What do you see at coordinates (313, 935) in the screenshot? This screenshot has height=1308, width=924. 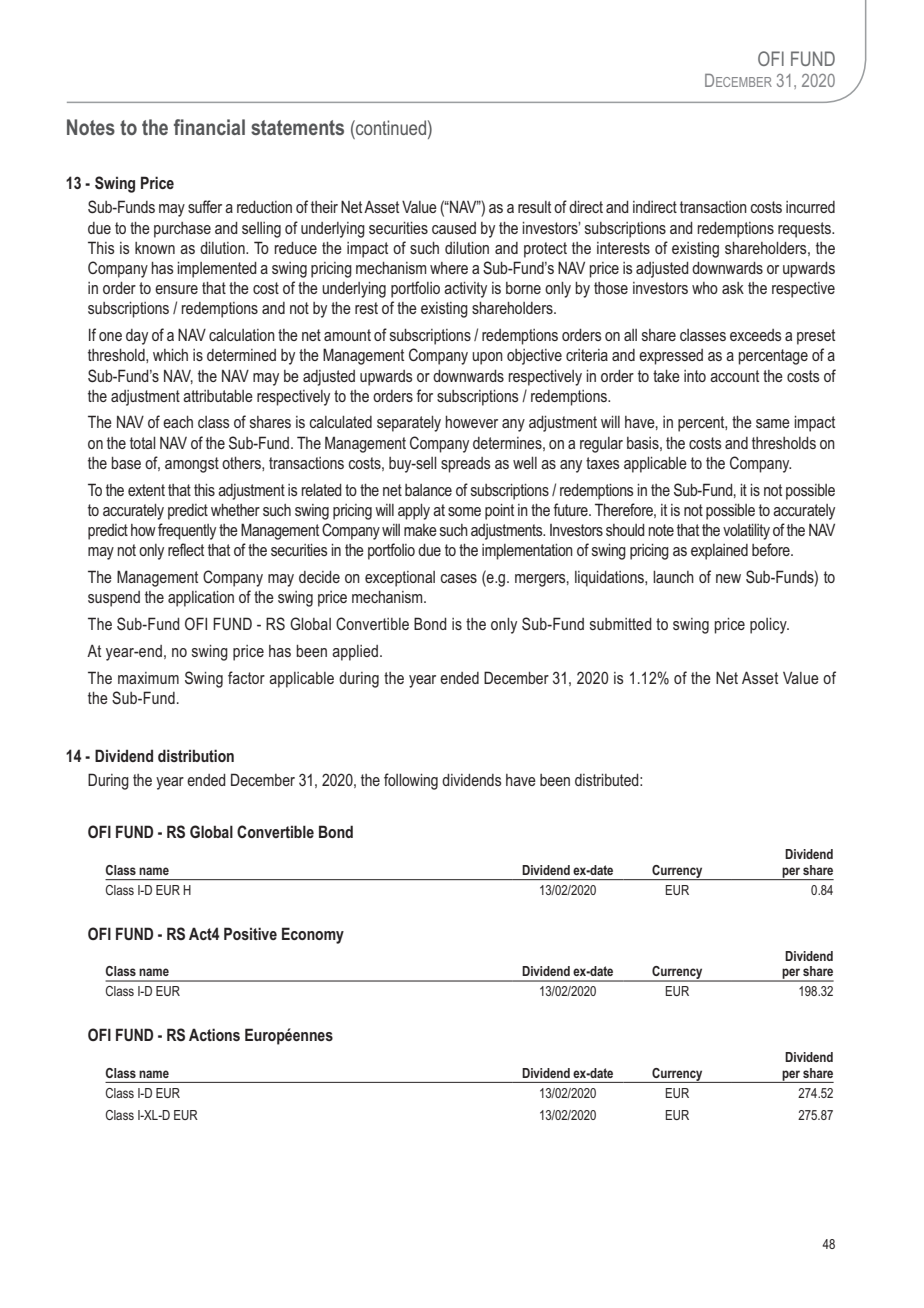 I see `Economy` at bounding box center [313, 935].
